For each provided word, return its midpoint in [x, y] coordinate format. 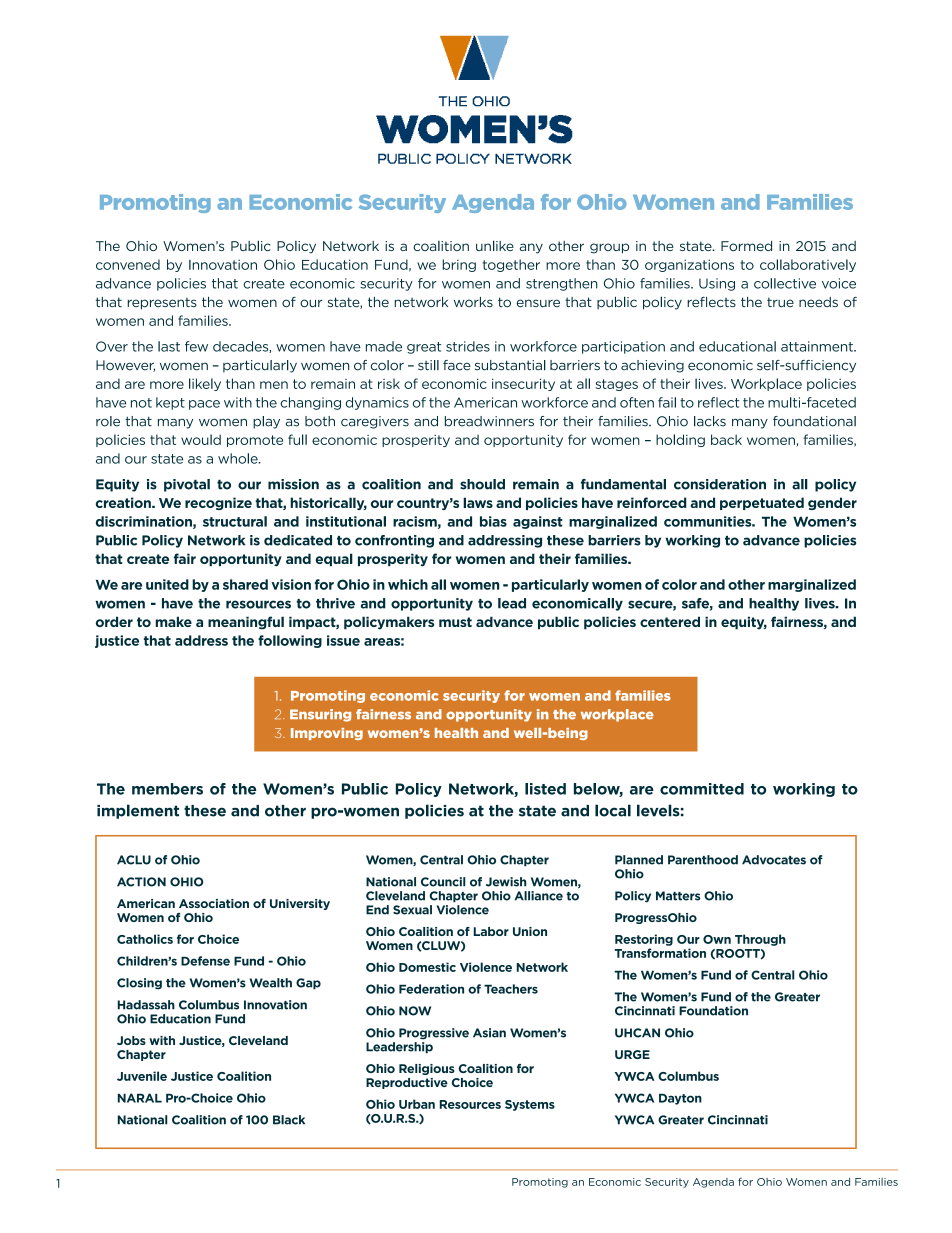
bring [459, 265]
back [726, 439]
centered [670, 621]
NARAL [140, 1098]
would [201, 439]
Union [530, 931]
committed [702, 789]
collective [785, 283]
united [167, 584]
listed [545, 789]
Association [214, 903]
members [167, 789]
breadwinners [489, 421]
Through [760, 940]
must [455, 622]
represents [162, 303]
